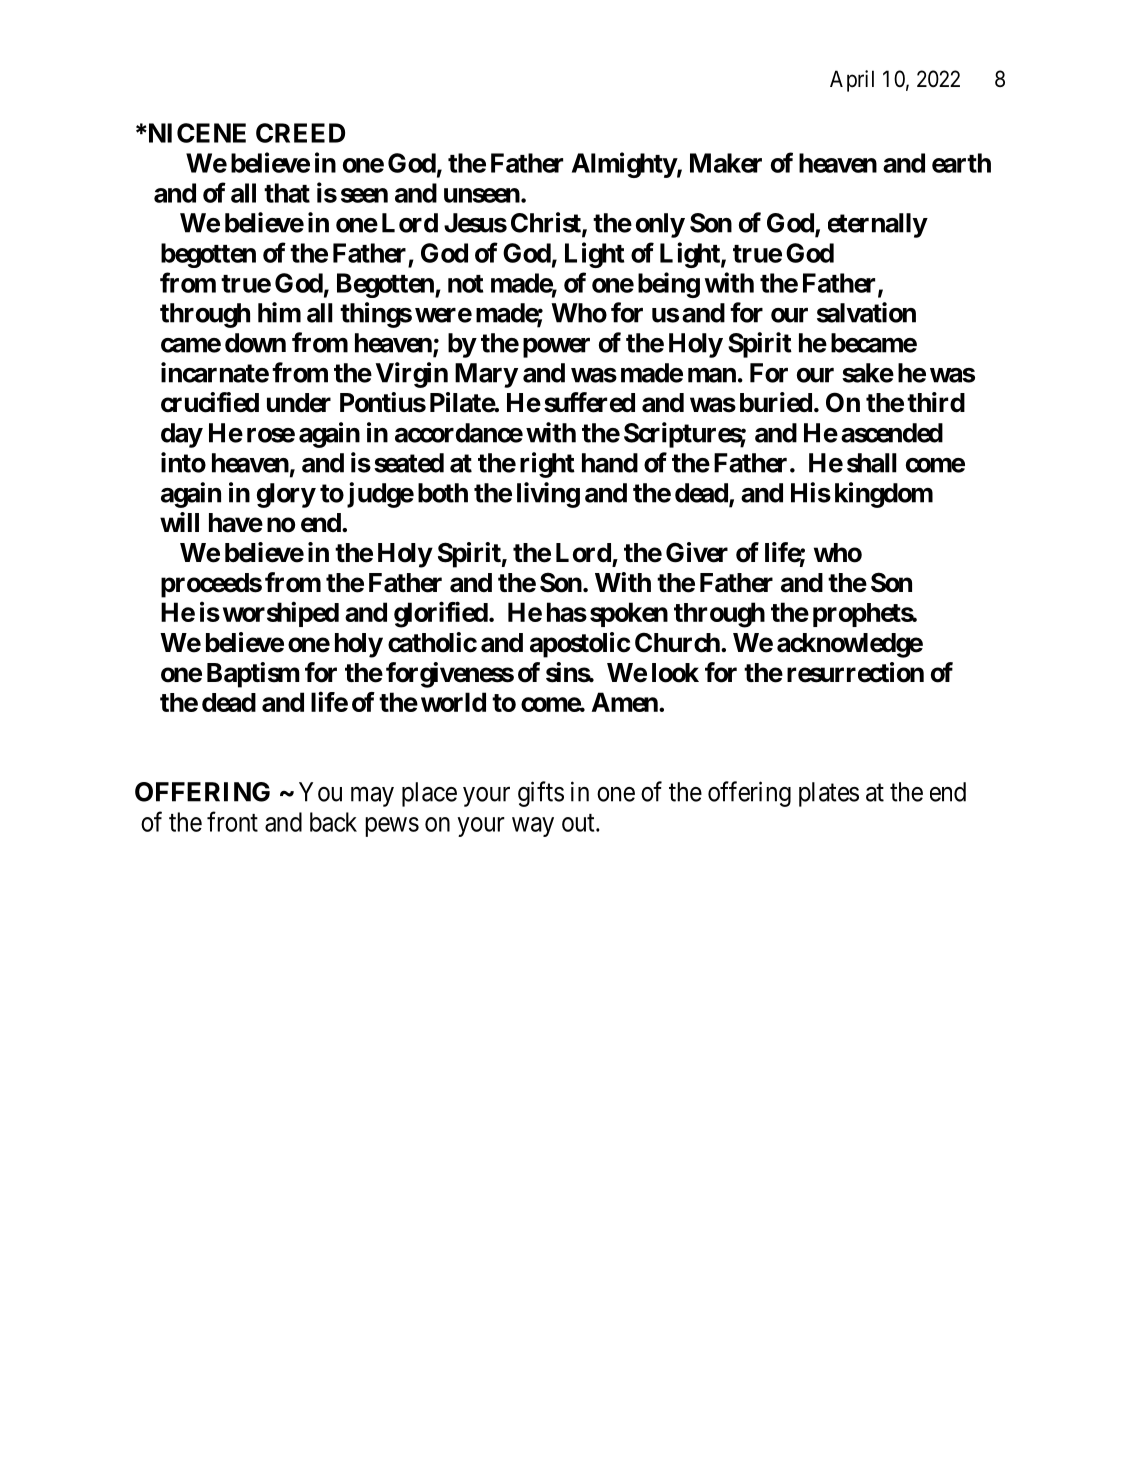 The height and width of the screenshot is (1474, 1139). What do you see at coordinates (232, 821) in the screenshot?
I see `front` at bounding box center [232, 821].
